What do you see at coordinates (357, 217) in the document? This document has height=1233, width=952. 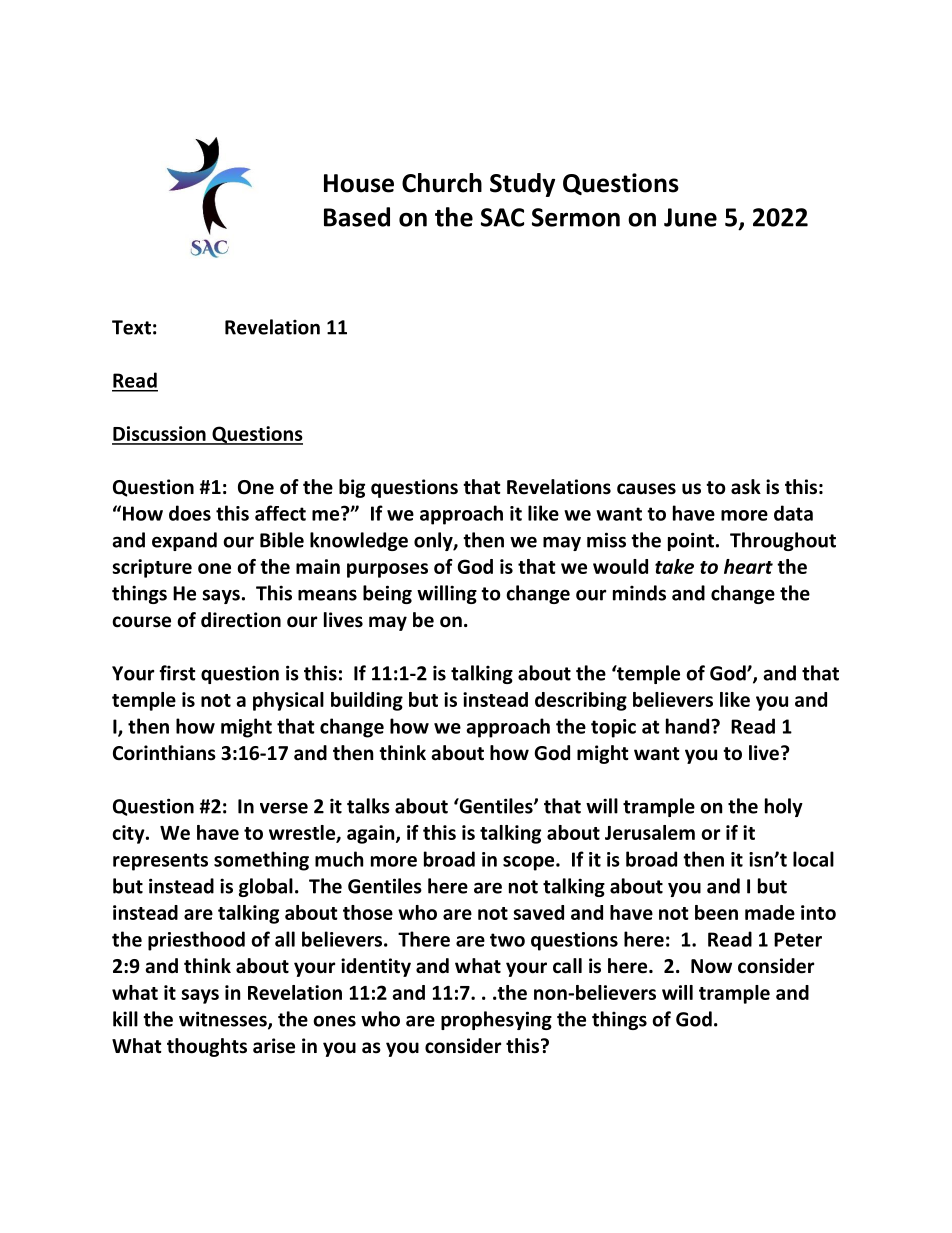 I see `Based` at bounding box center [357, 217].
